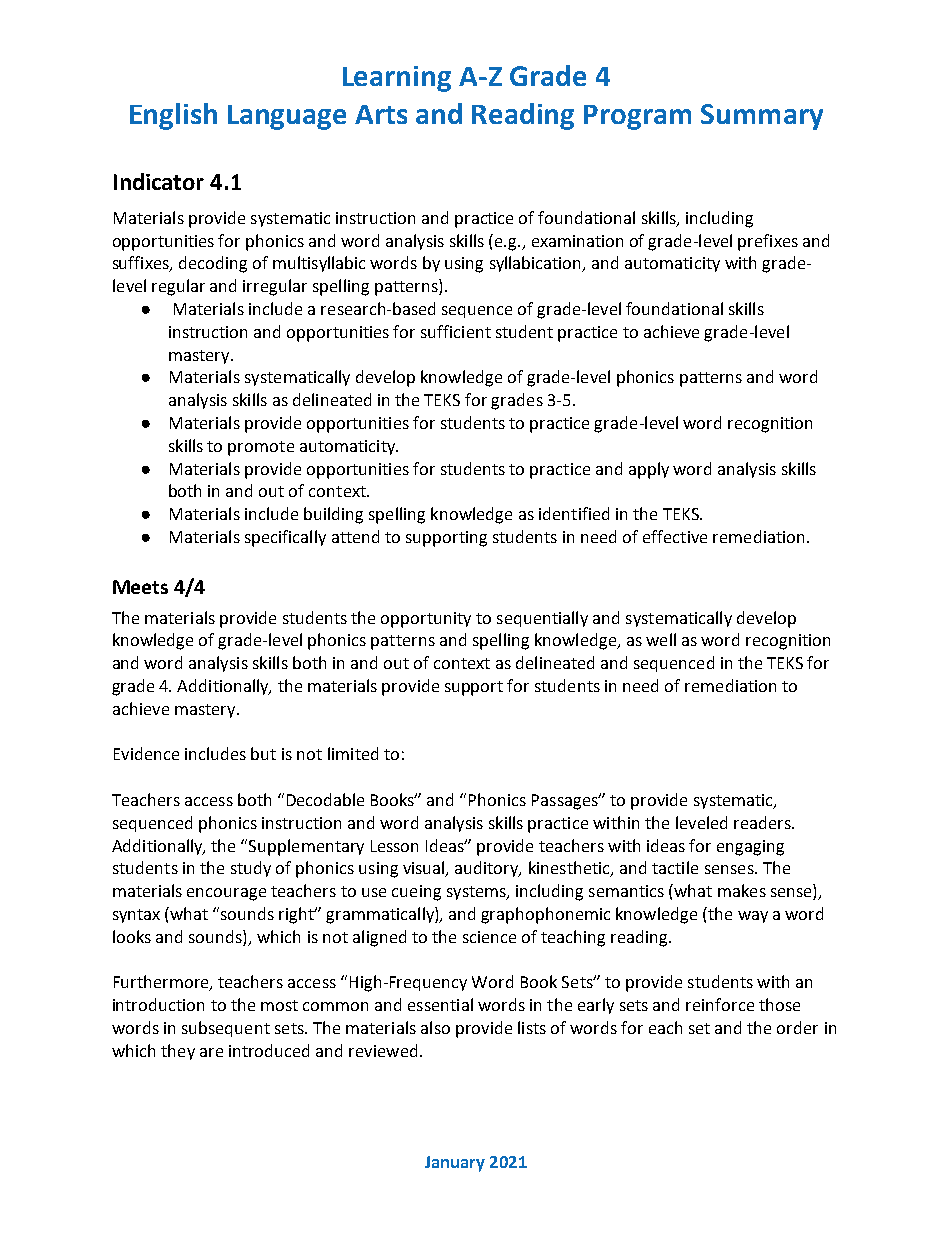 The height and width of the screenshot is (1233, 952). I want to click on Summary, so click(762, 117).
